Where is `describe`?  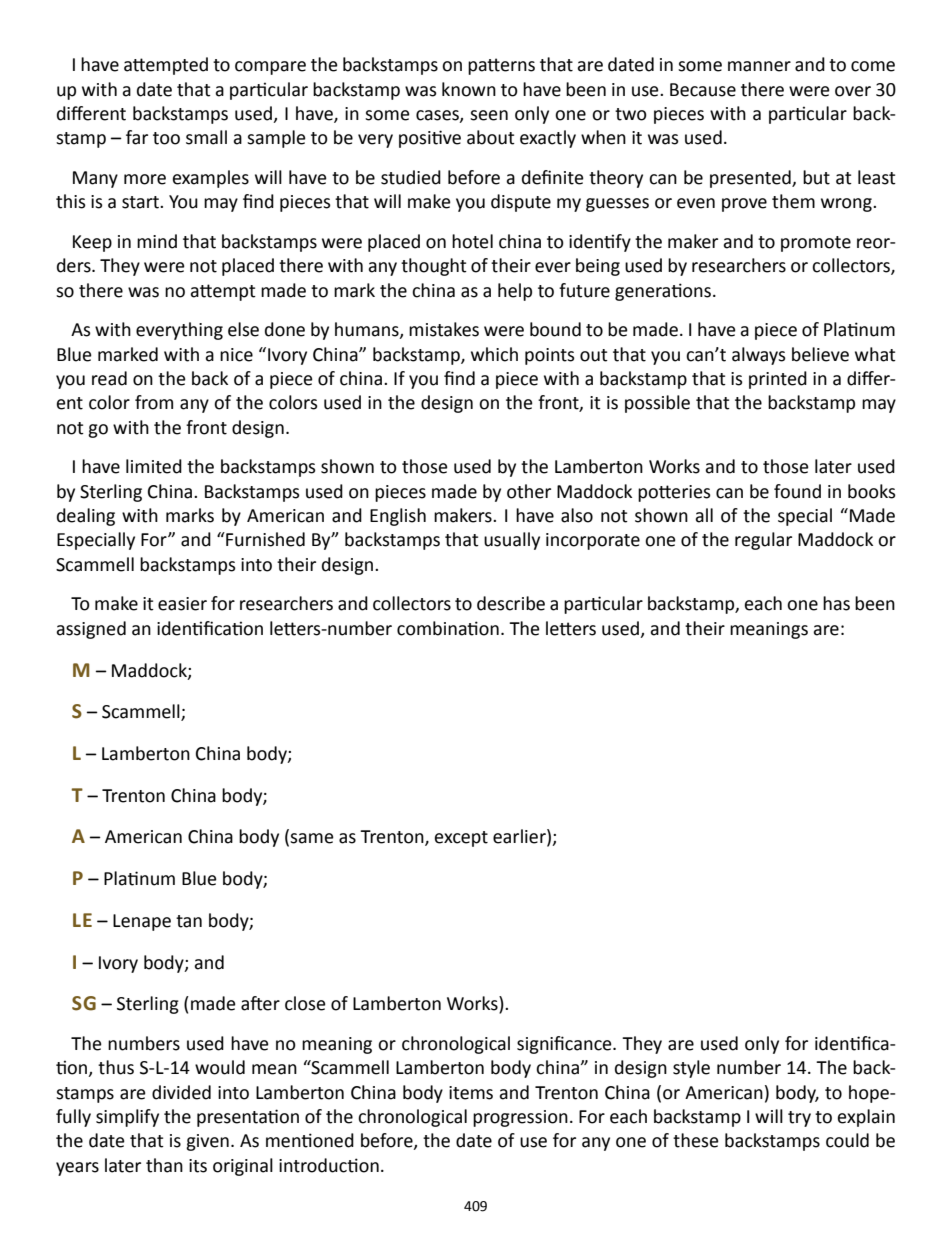
describe is located at coordinates (511, 603).
